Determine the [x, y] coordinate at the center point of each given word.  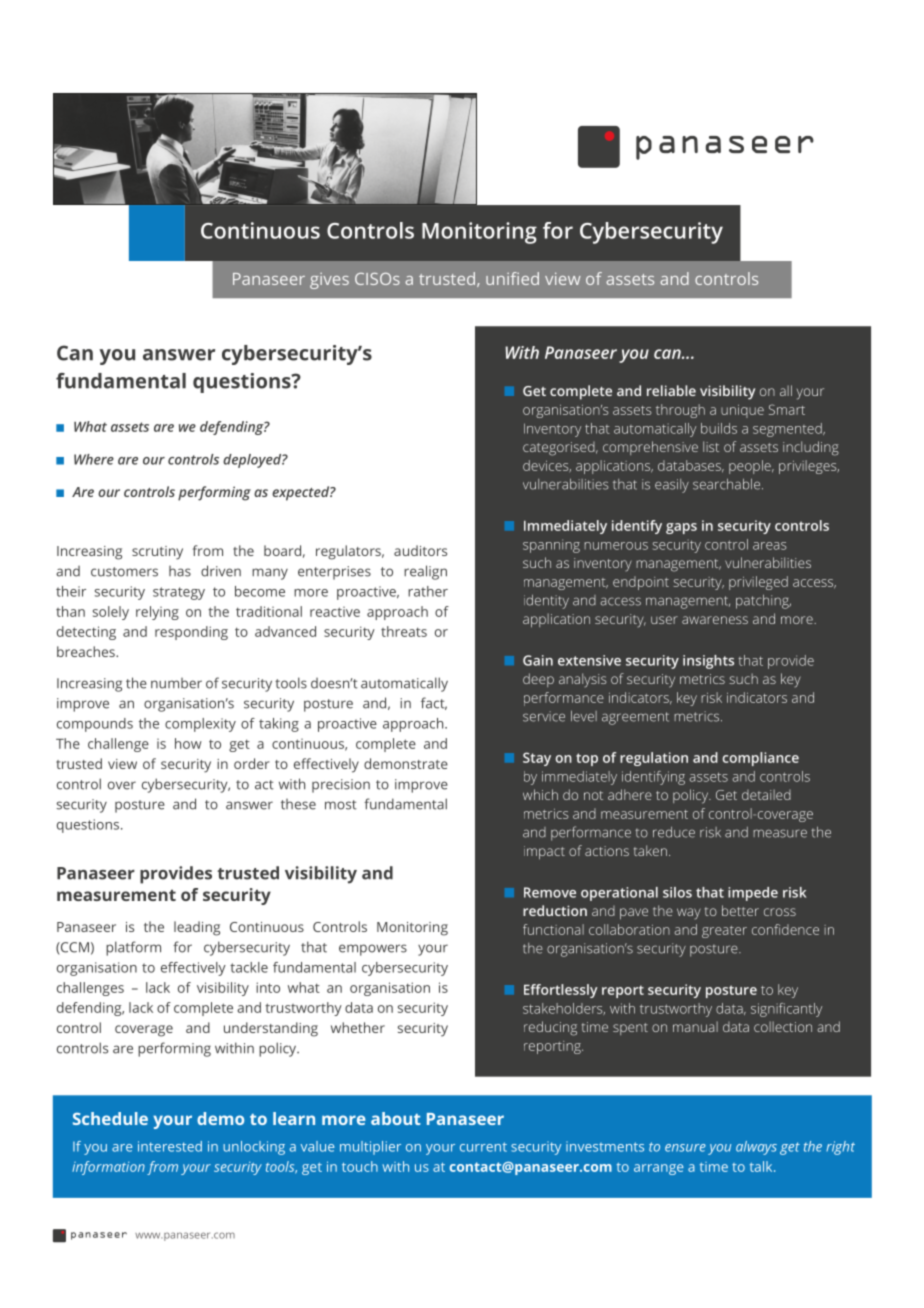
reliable [671, 390]
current [483, 1147]
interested [170, 1146]
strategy [179, 593]
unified [512, 278]
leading [197, 928]
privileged [758, 583]
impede [753, 894]
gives [329, 281]
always [756, 1148]
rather [428, 591]
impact [544, 852]
